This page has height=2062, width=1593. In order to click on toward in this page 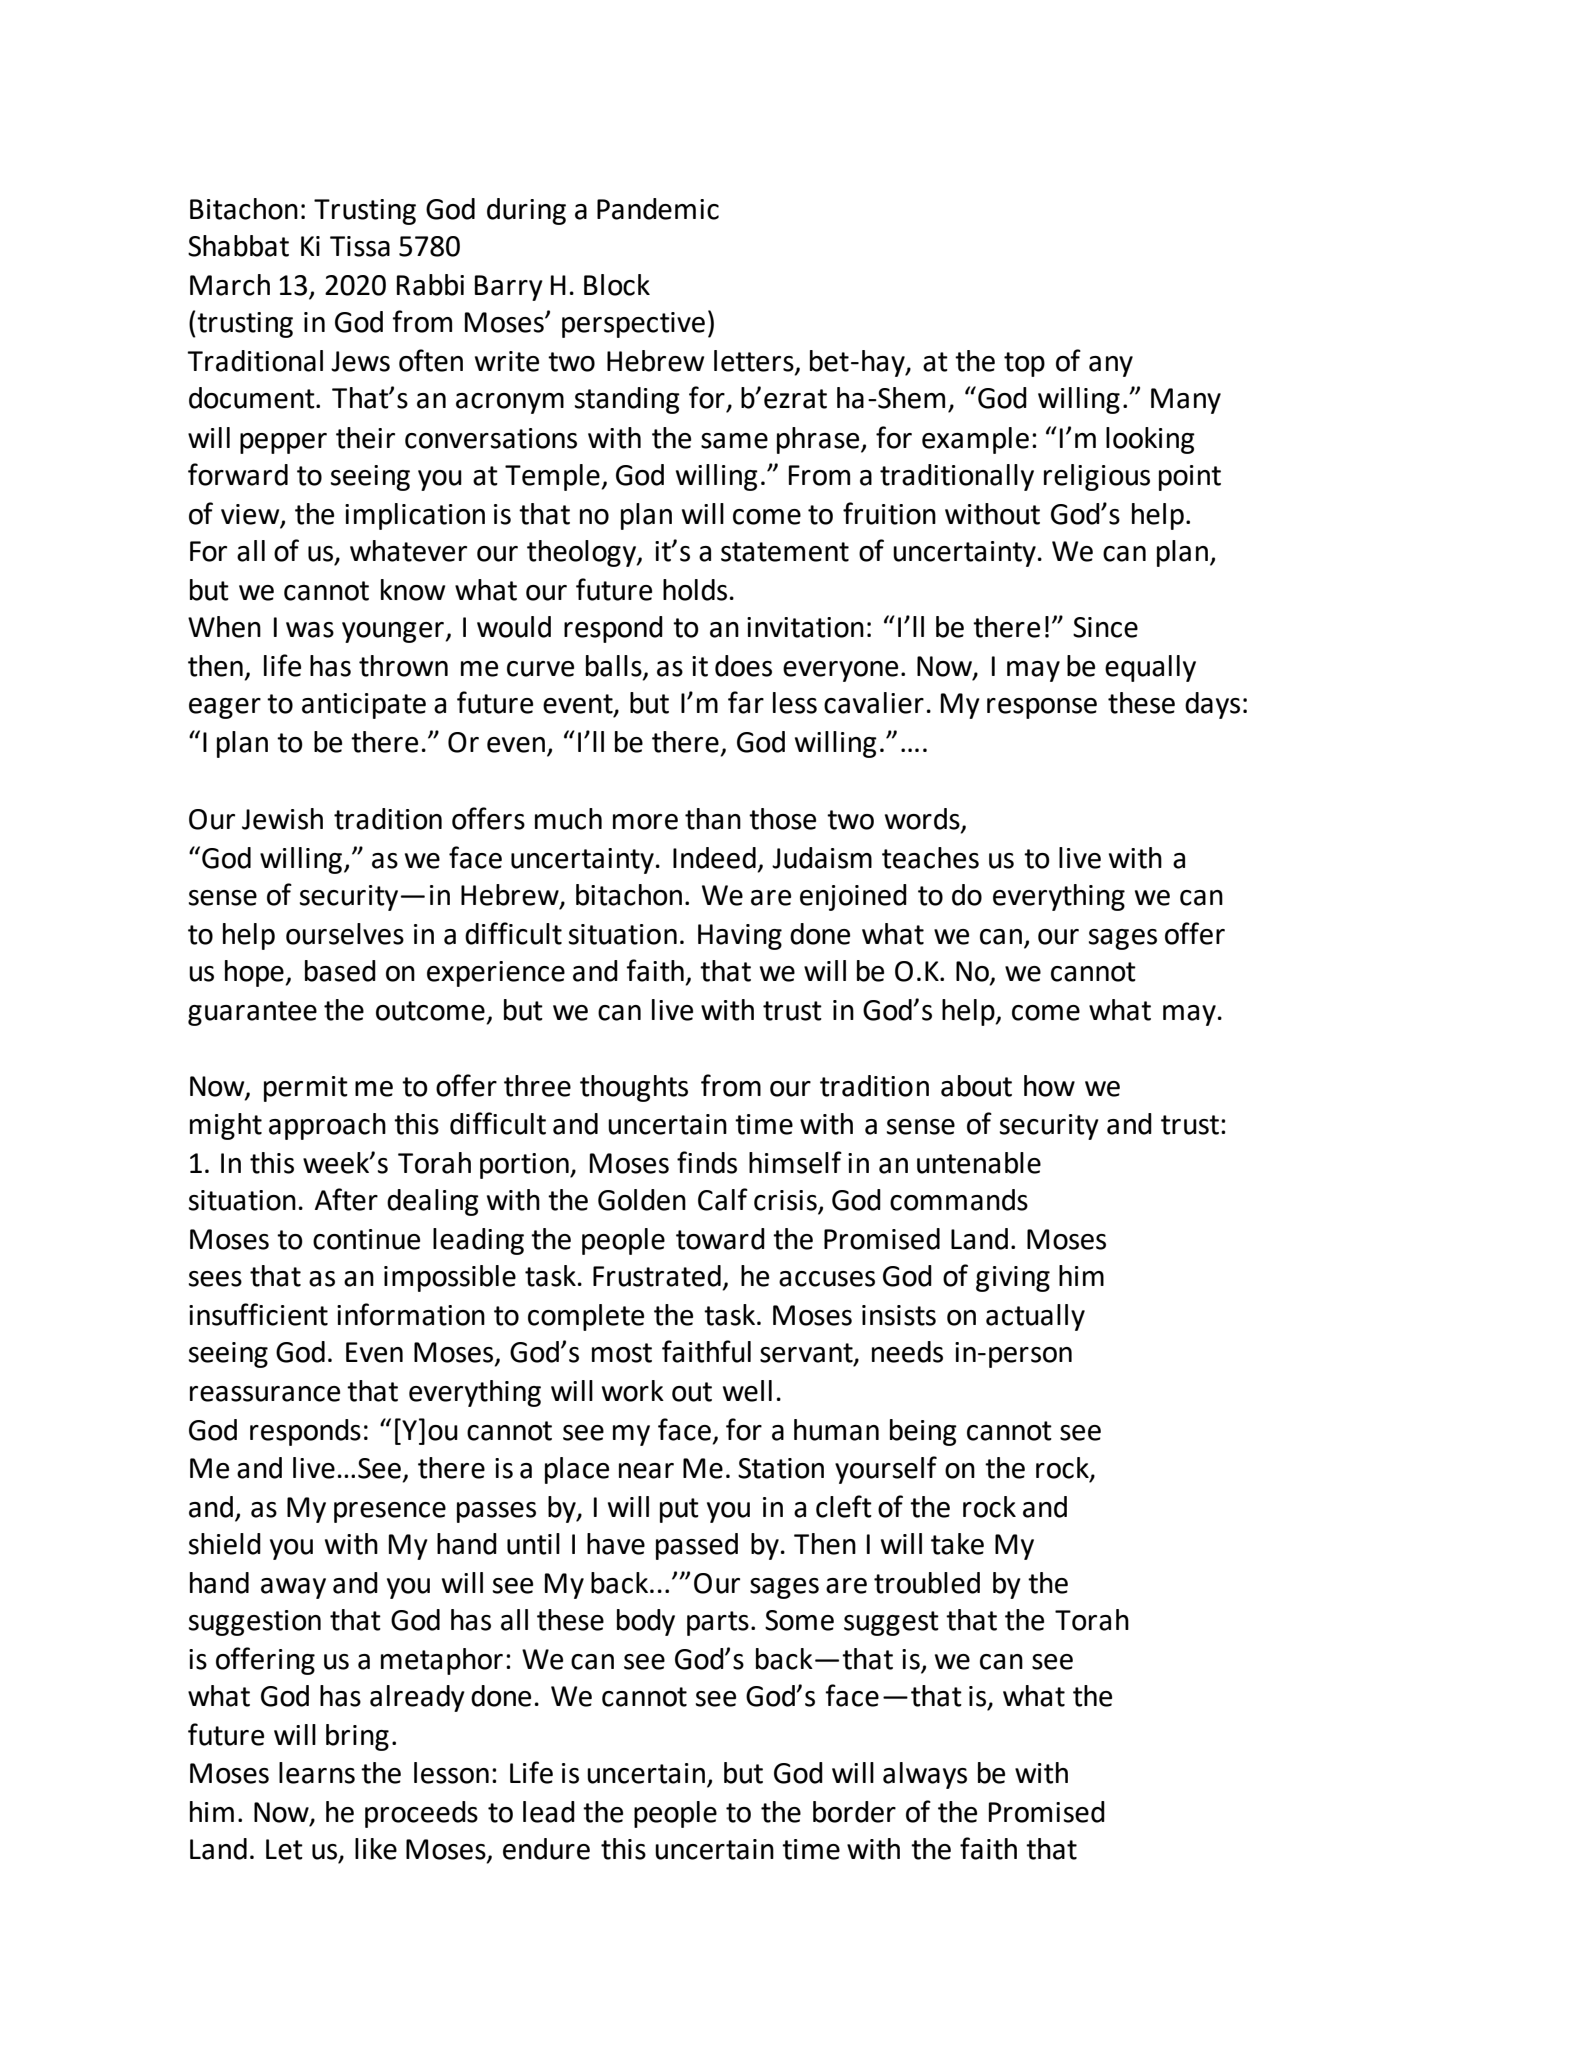, I will do `click(720, 1239)`.
